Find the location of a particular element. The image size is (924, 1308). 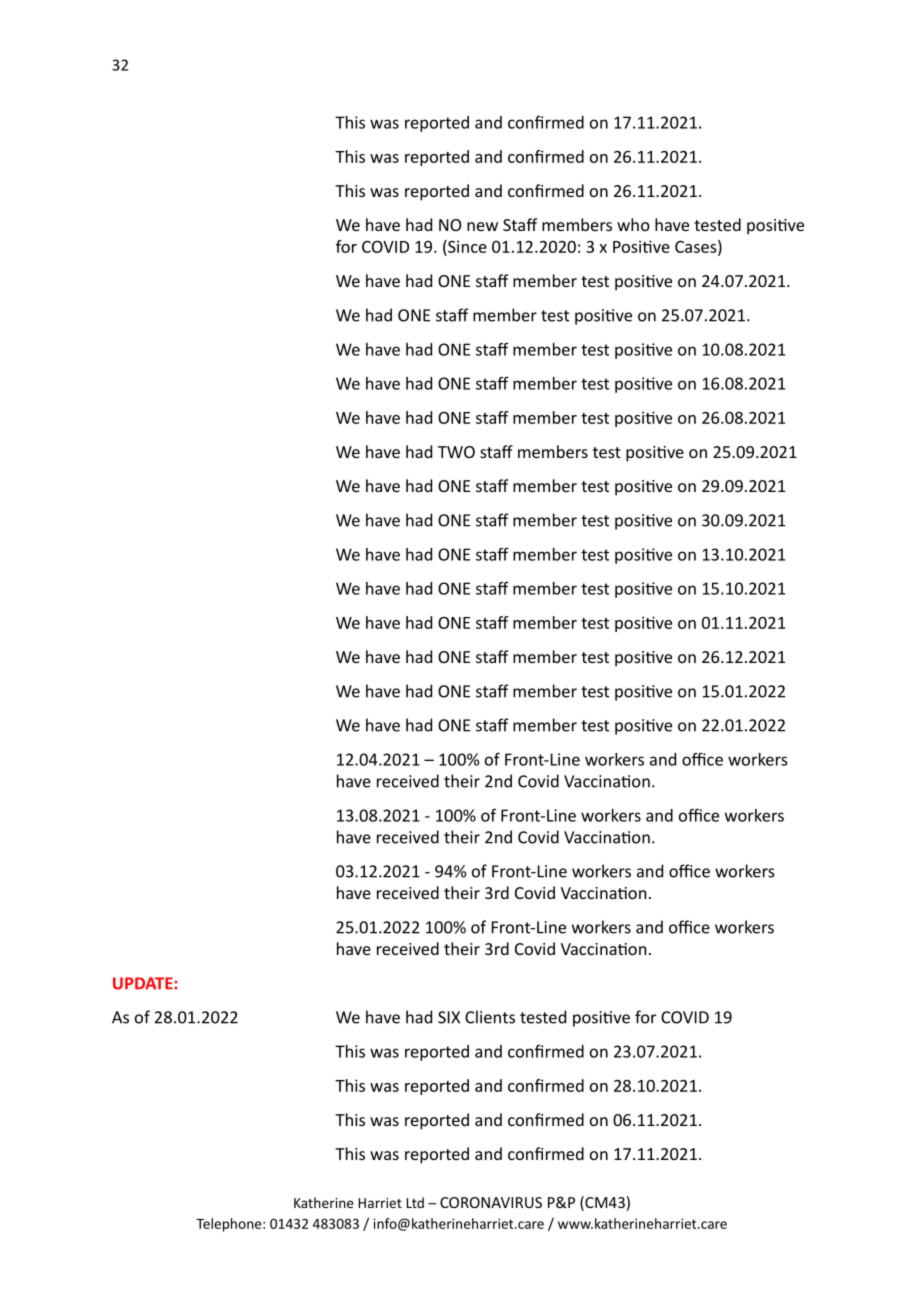

Since is located at coordinates (466, 246).
